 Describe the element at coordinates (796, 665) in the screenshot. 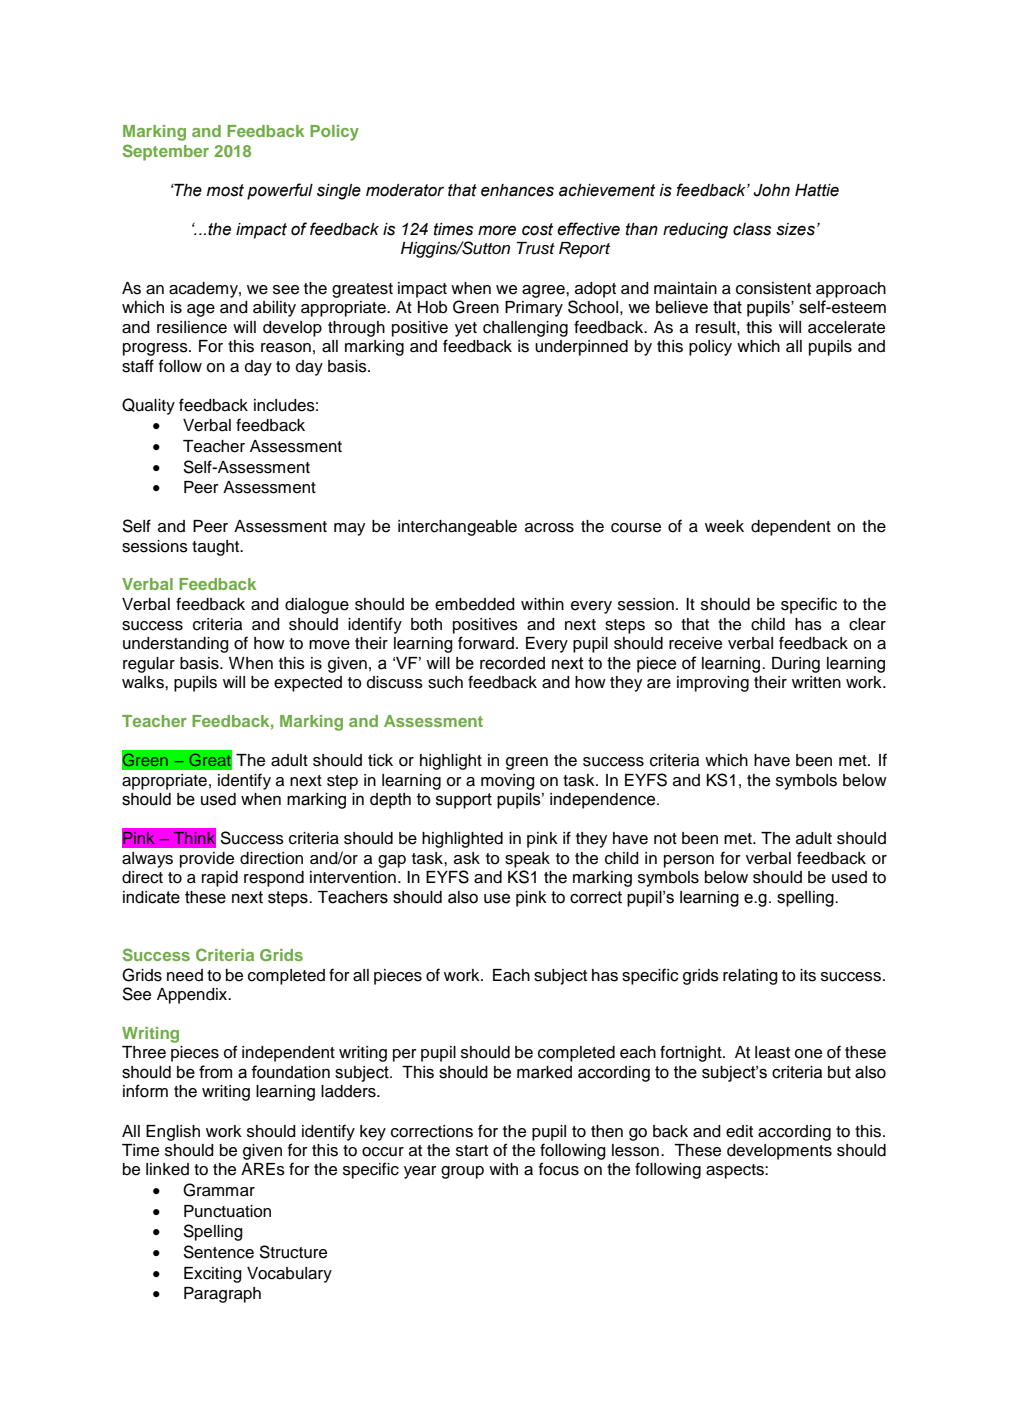

I see `During` at that location.
